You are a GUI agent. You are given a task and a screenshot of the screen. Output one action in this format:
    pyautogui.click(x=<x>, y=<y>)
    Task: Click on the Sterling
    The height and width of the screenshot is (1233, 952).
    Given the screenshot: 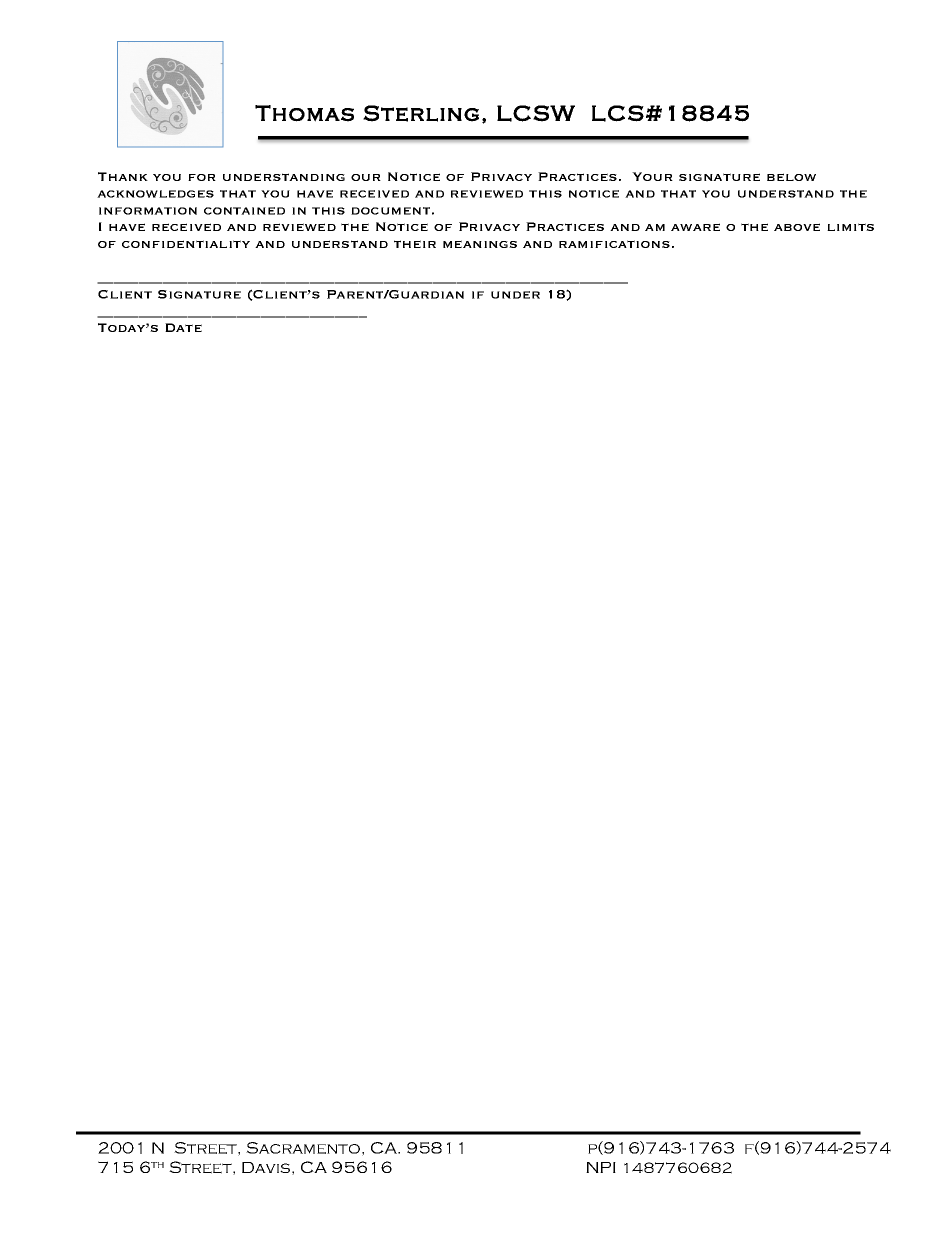 What is the action you would take?
    pyautogui.click(x=421, y=113)
